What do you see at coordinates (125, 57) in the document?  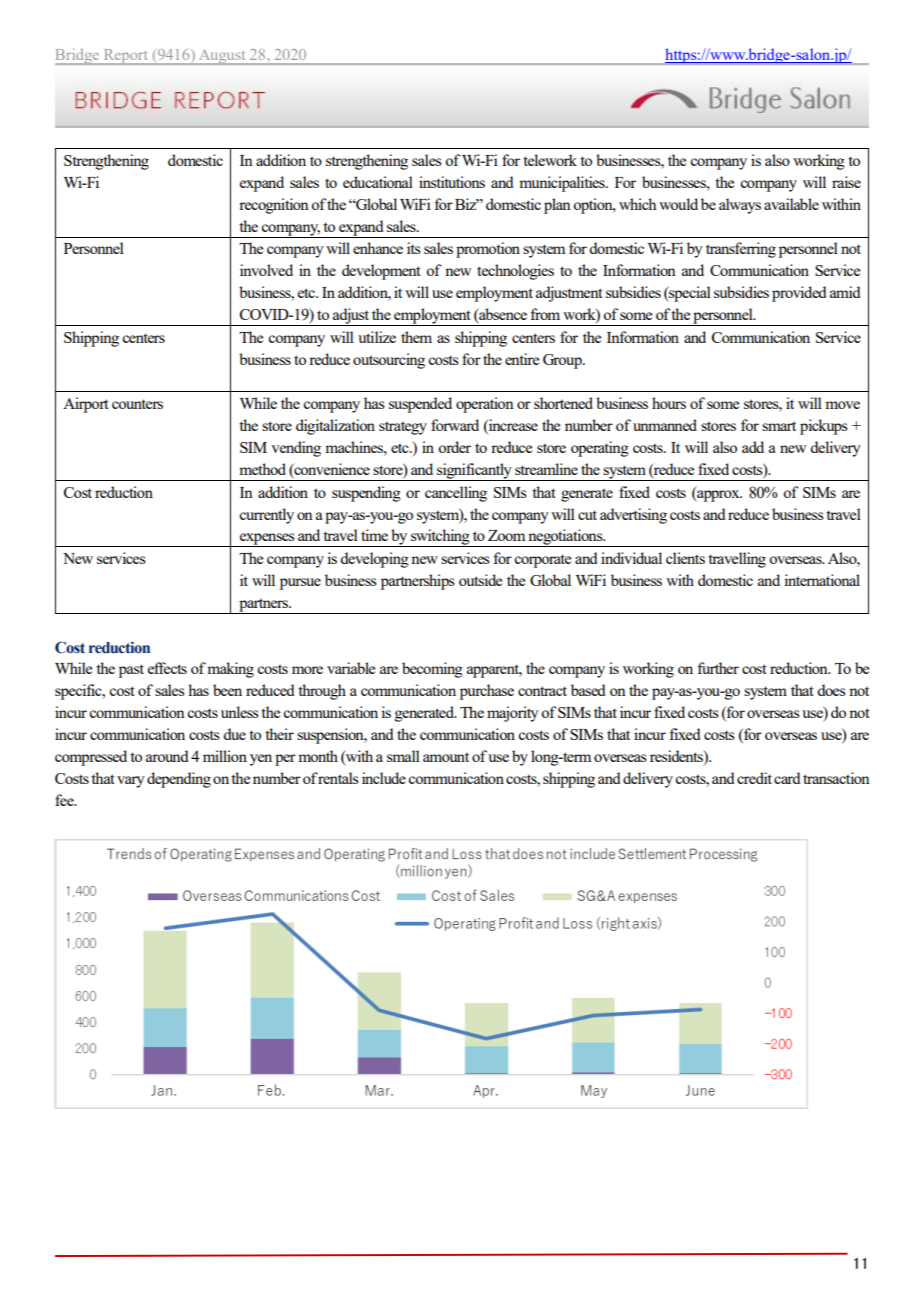 I see `Report` at bounding box center [125, 57].
